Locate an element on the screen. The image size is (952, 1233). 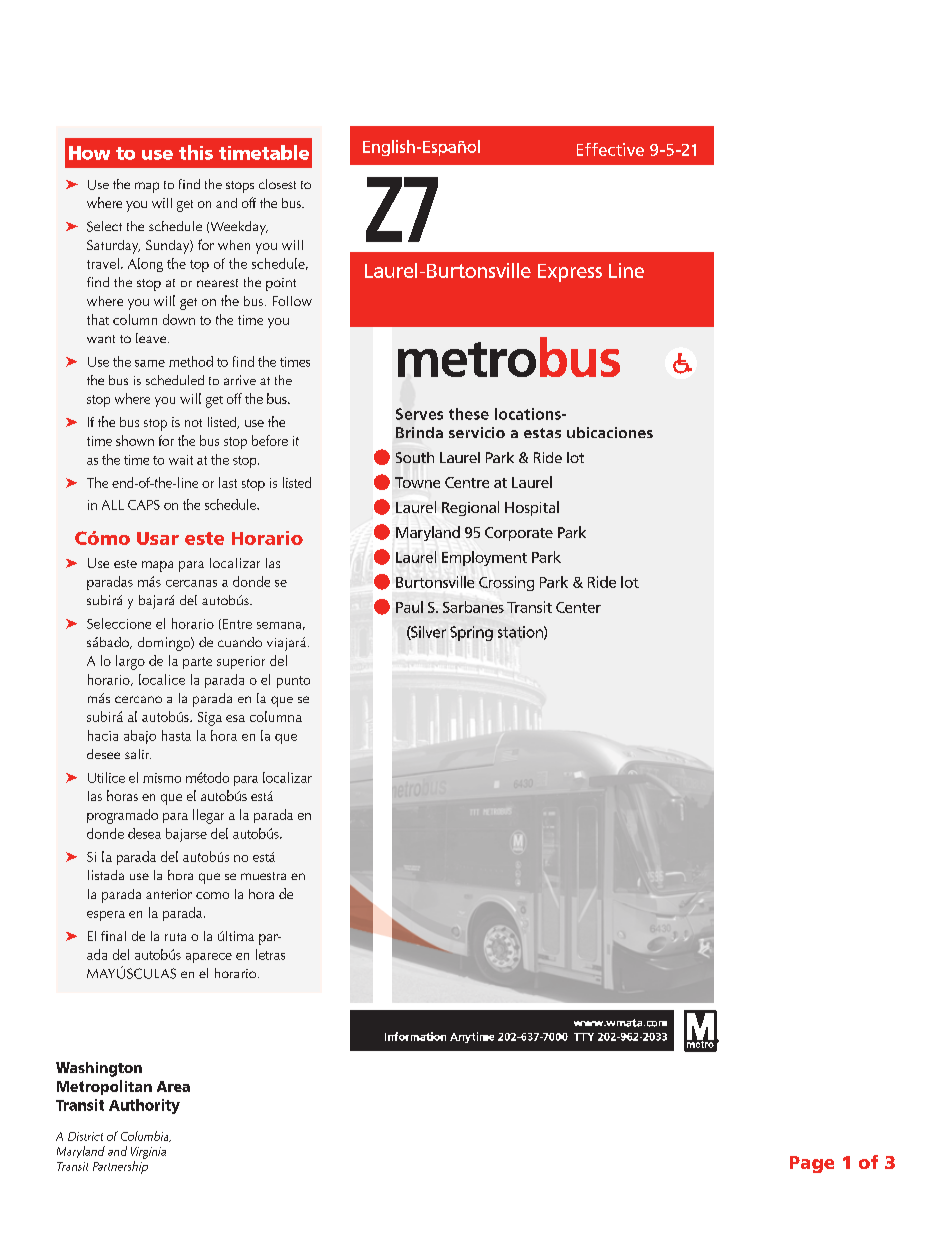
Virginia is located at coordinates (148, 1153).
